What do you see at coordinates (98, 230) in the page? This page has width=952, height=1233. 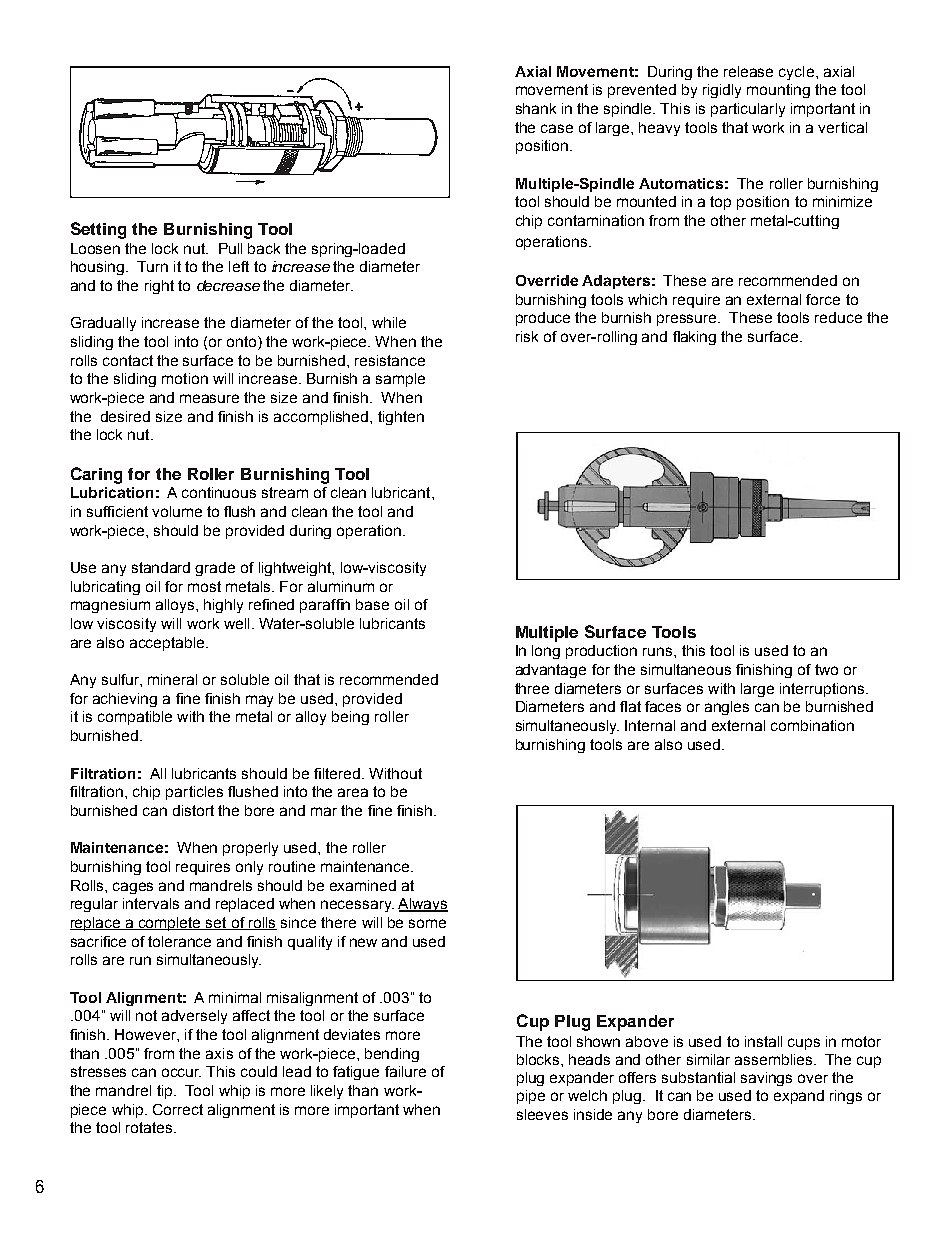 I see `Setting` at bounding box center [98, 230].
